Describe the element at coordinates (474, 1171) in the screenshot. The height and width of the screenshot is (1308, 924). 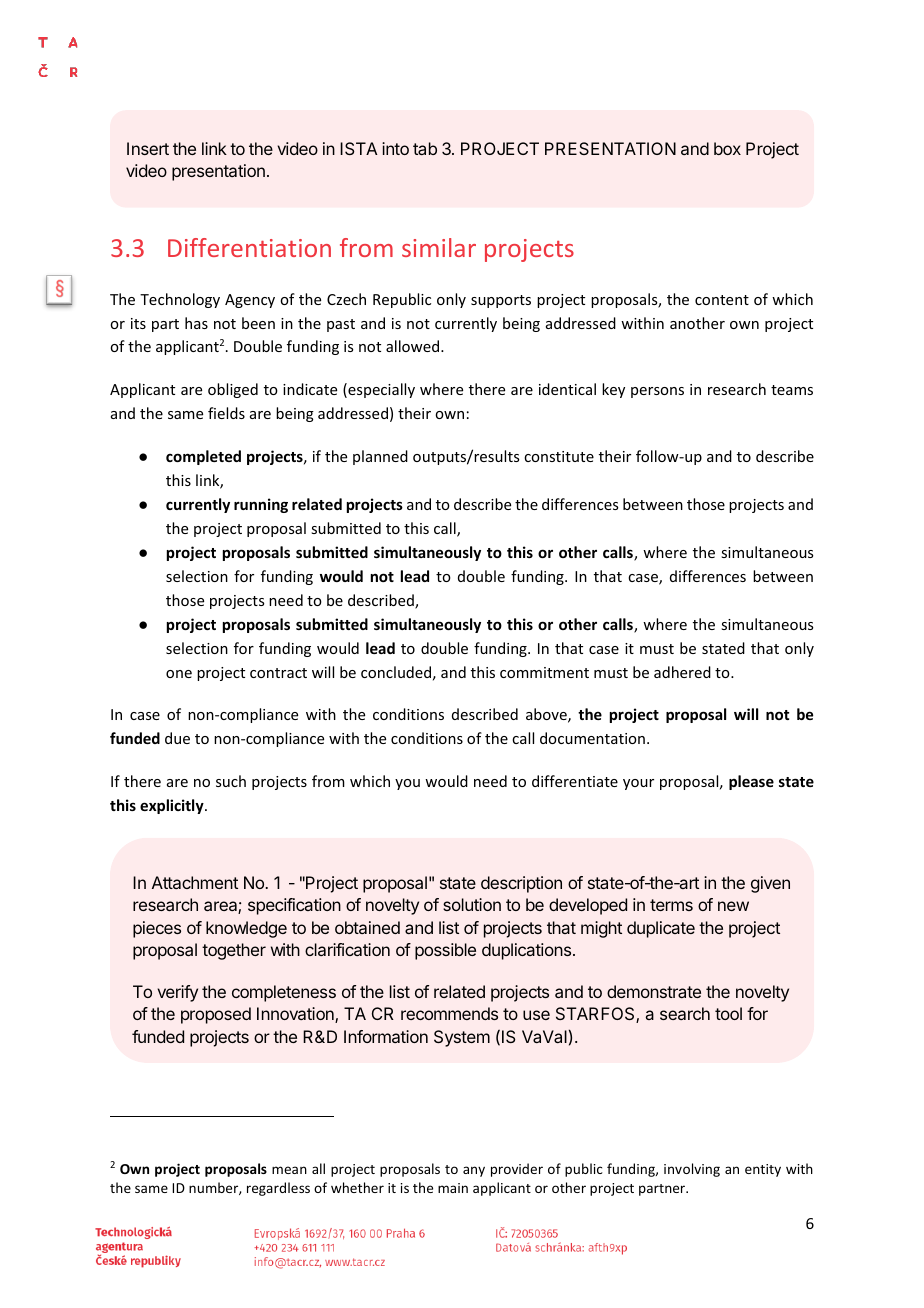
I see `any` at that location.
